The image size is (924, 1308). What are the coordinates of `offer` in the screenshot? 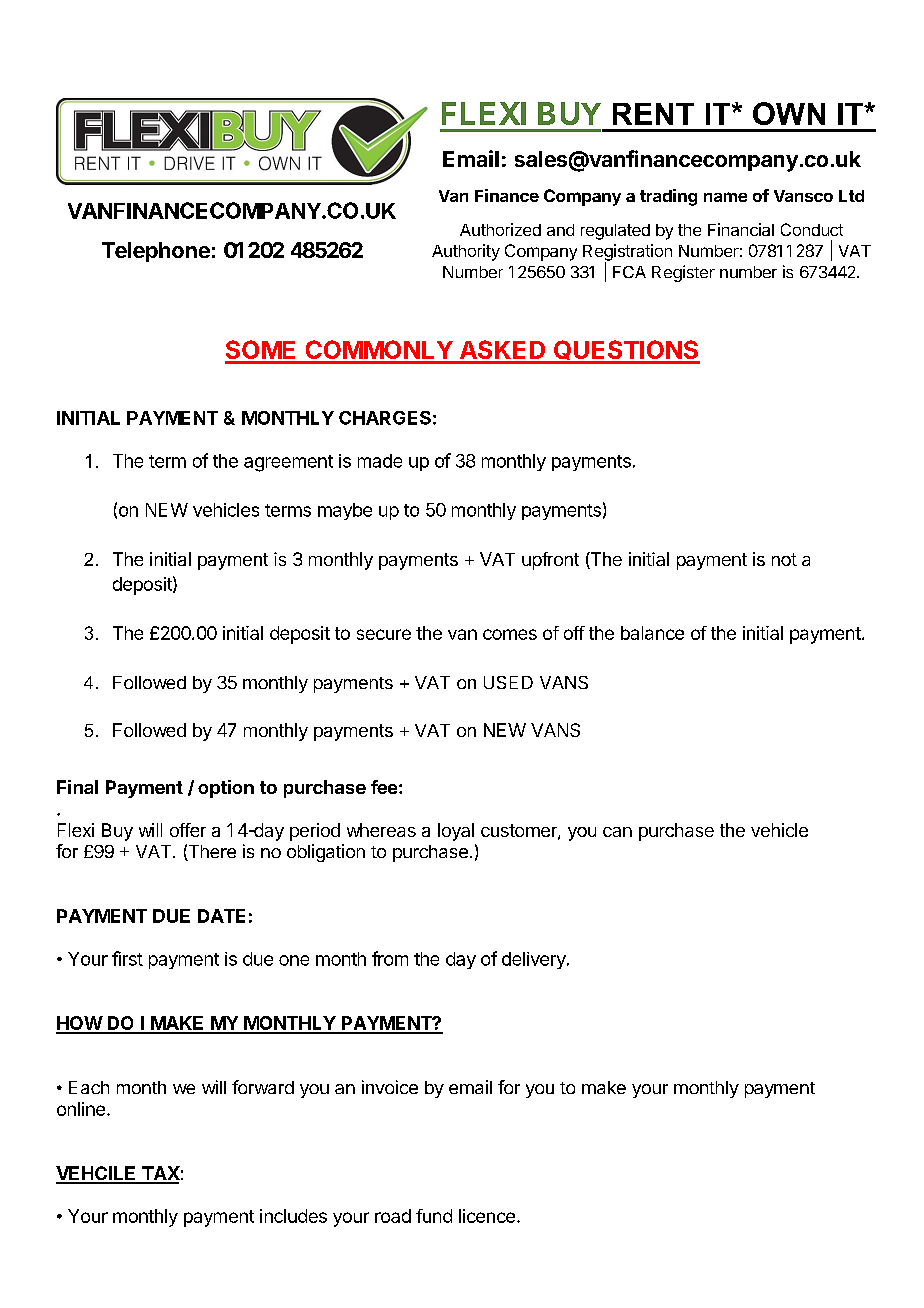 It's located at (188, 830).
